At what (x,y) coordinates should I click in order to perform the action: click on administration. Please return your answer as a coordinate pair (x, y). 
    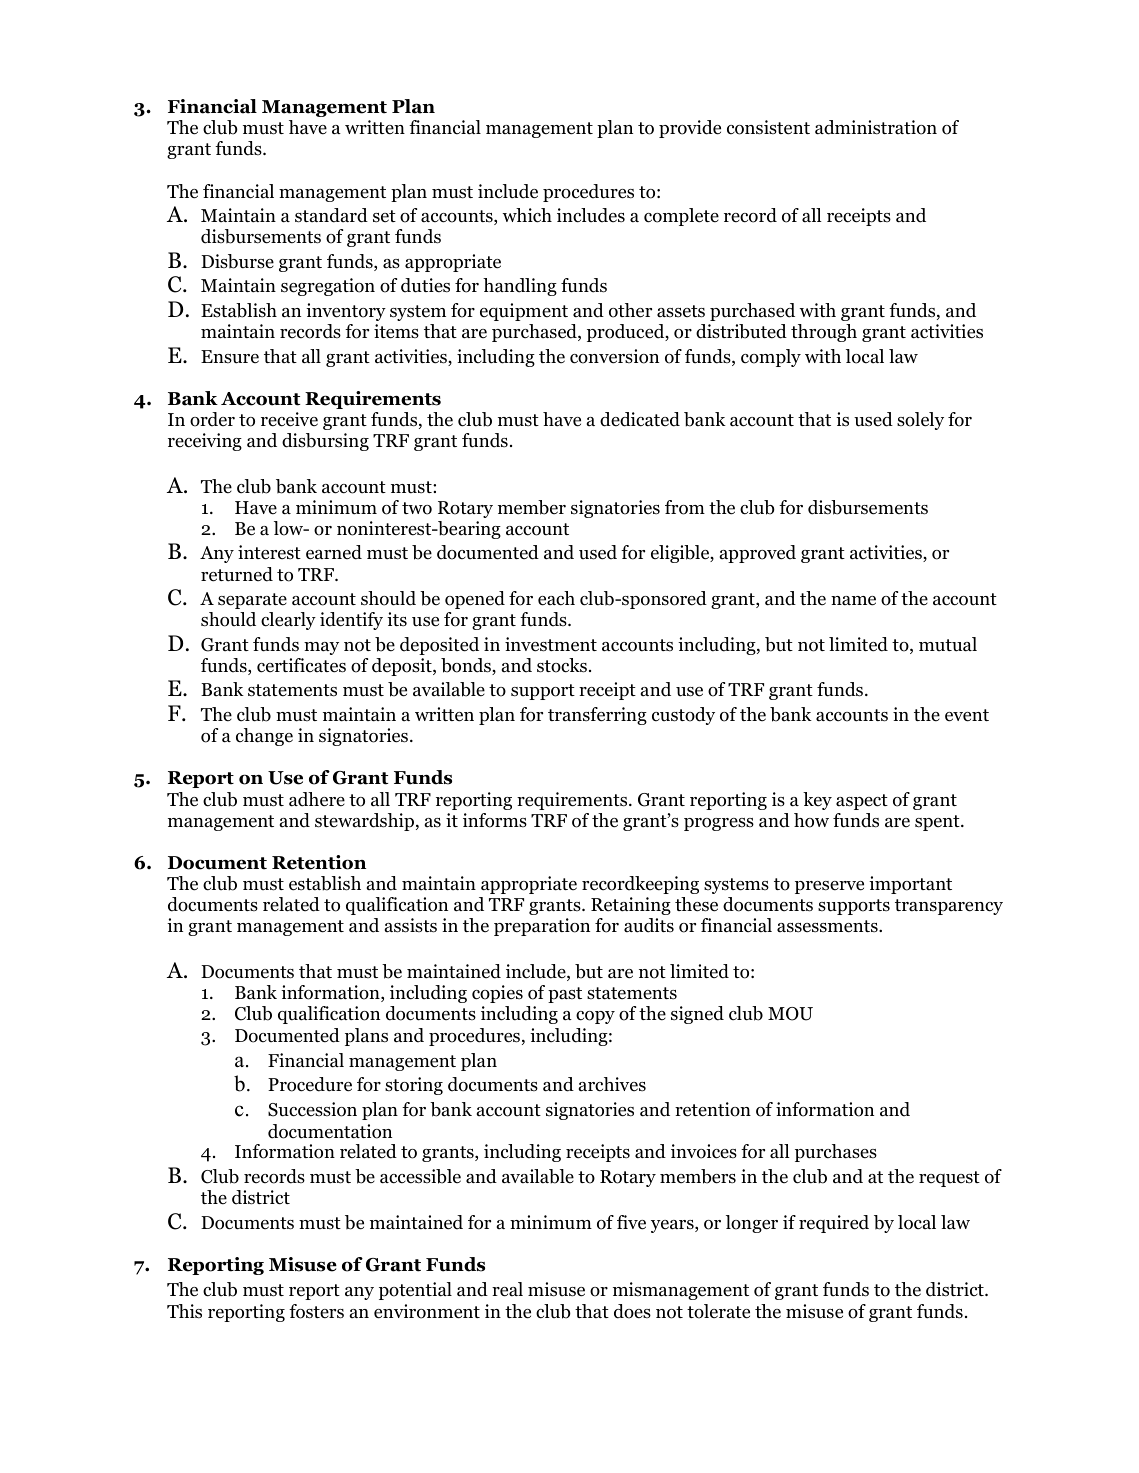
    Looking at the image, I should click on (876, 127).
